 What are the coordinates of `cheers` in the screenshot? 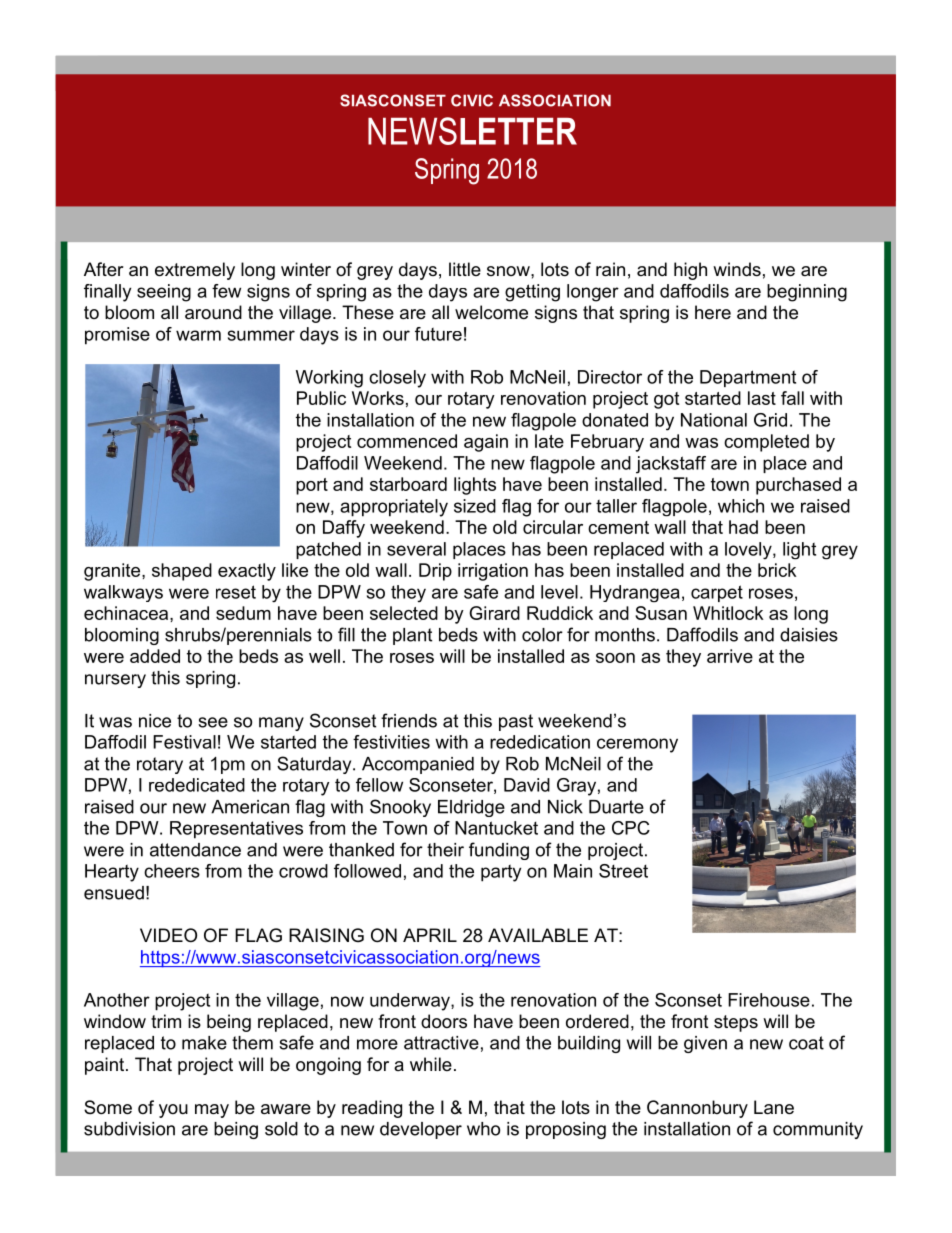 It's located at (172, 871).
